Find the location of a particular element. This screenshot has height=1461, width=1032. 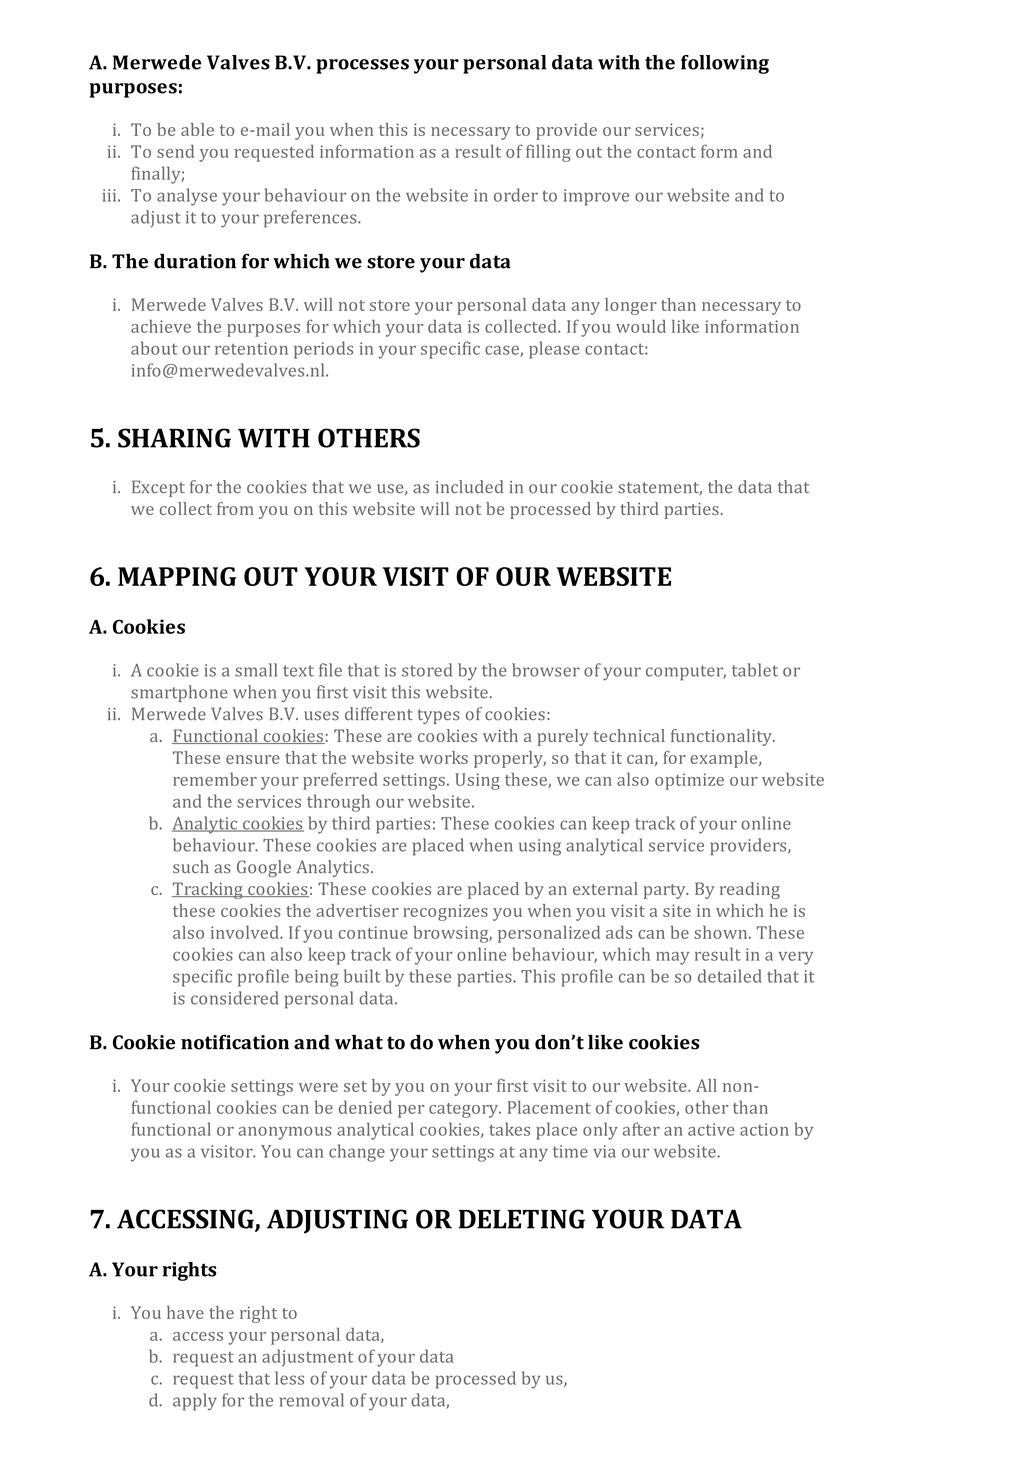

SHARING is located at coordinates (174, 438).
